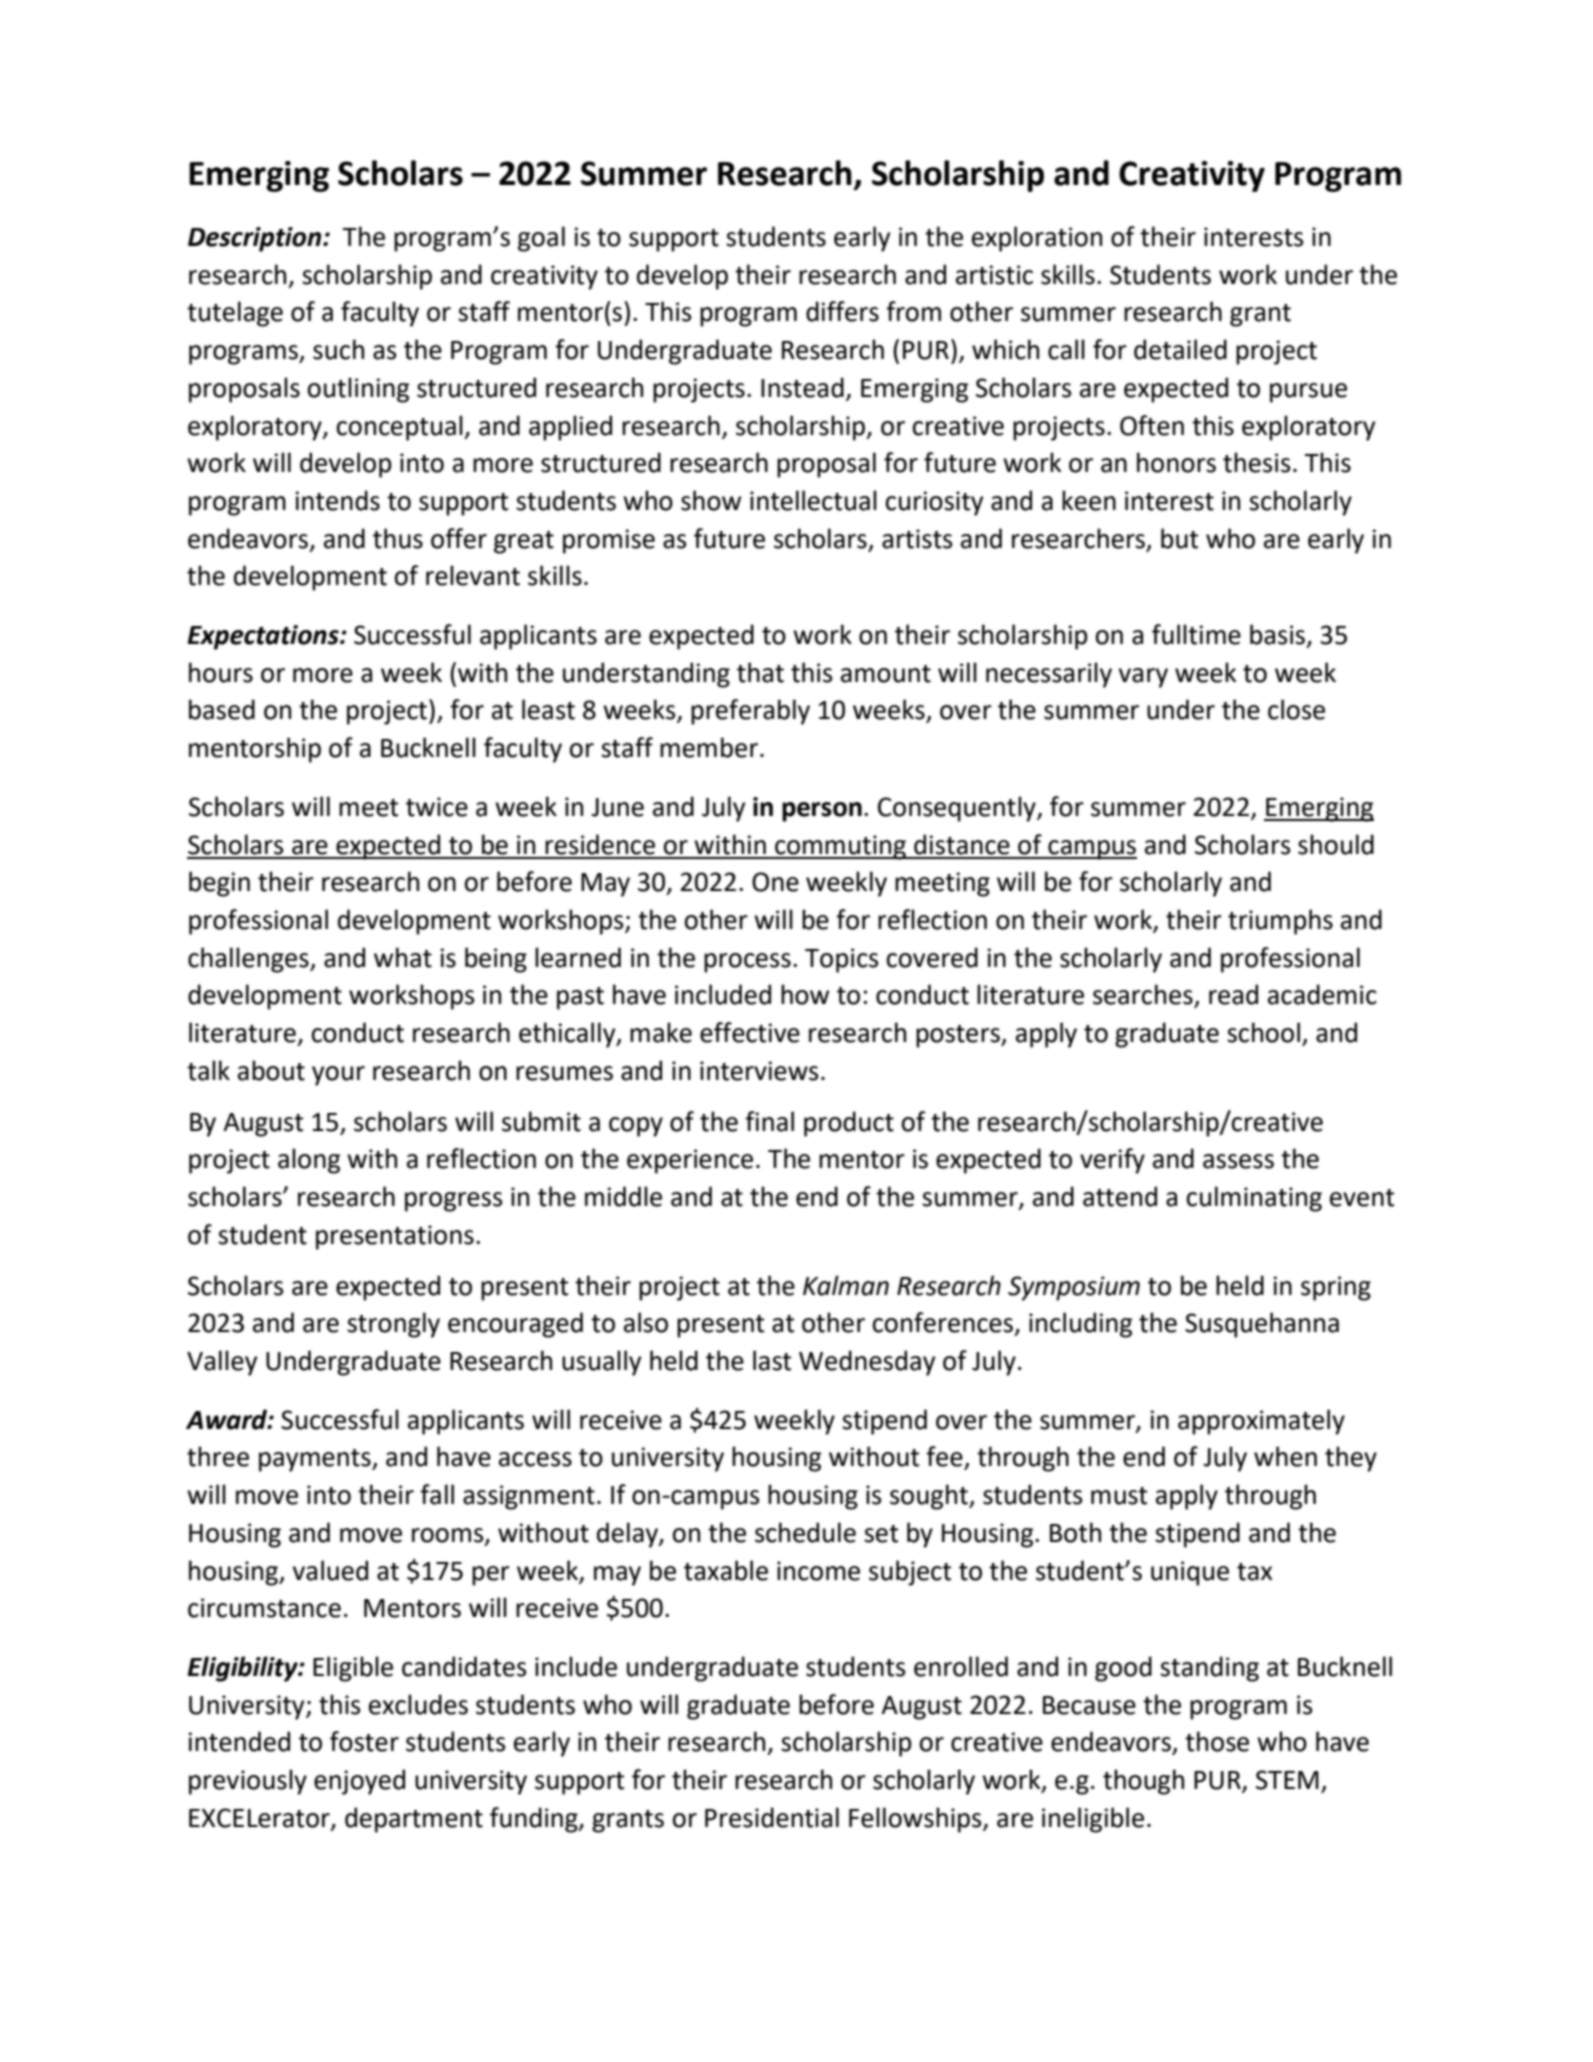  What do you see at coordinates (1180, 349) in the image?
I see `detailed` at bounding box center [1180, 349].
